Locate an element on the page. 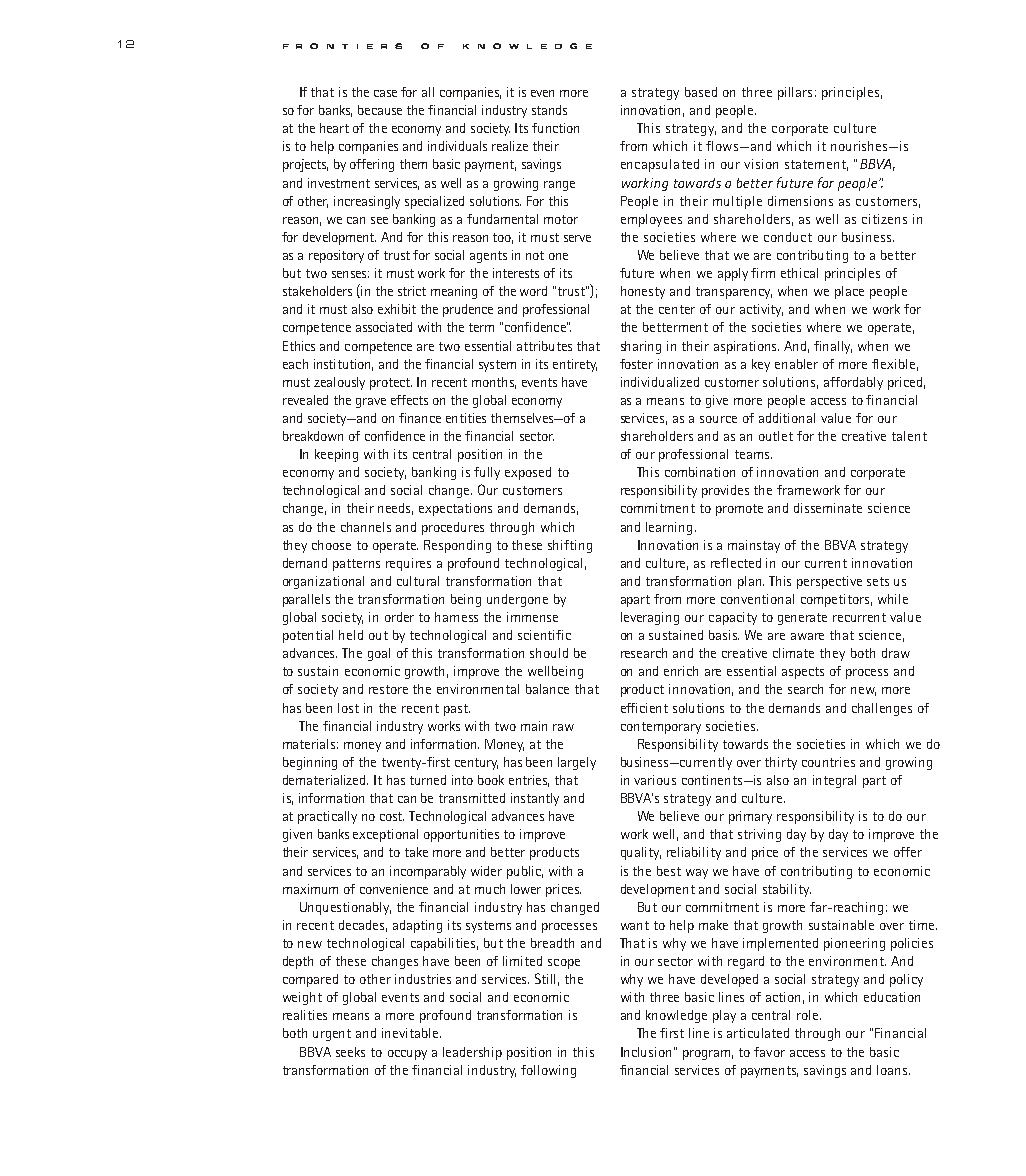 The height and width of the page is (1176, 1026). shifting is located at coordinates (570, 546).
